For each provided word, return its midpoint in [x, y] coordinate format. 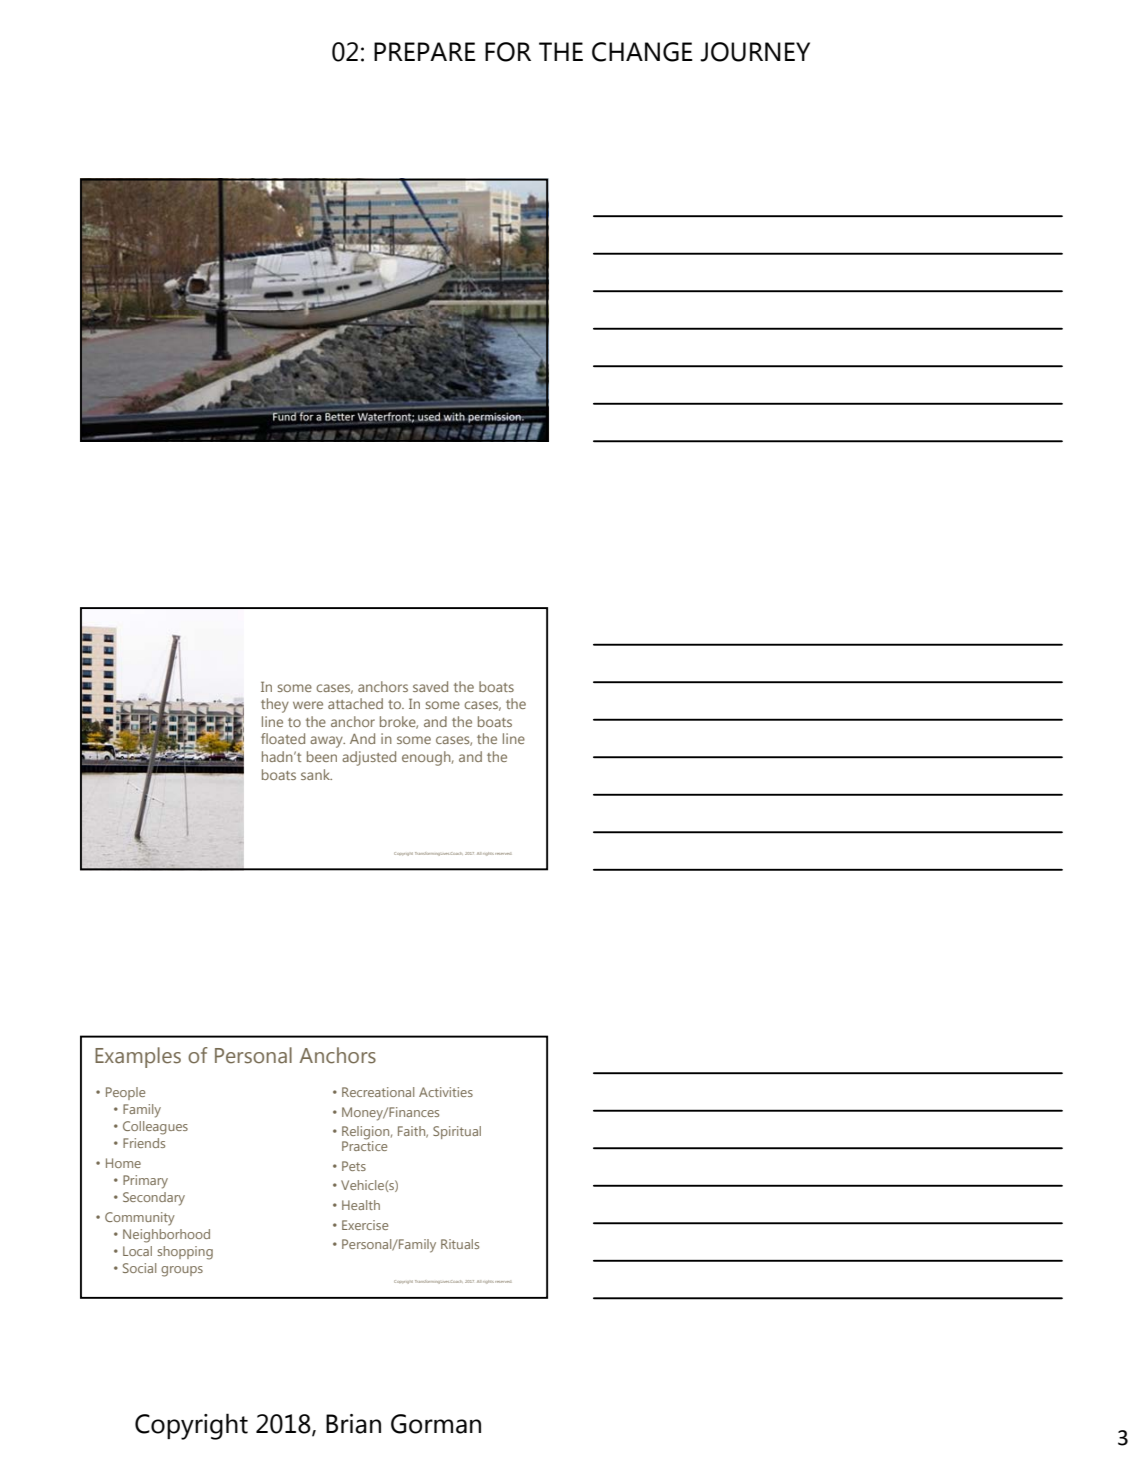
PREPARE [425, 51]
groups [182, 1271]
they [275, 705]
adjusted [369, 758]
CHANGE [642, 52]
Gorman [436, 1424]
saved [430, 686]
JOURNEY [755, 52]
